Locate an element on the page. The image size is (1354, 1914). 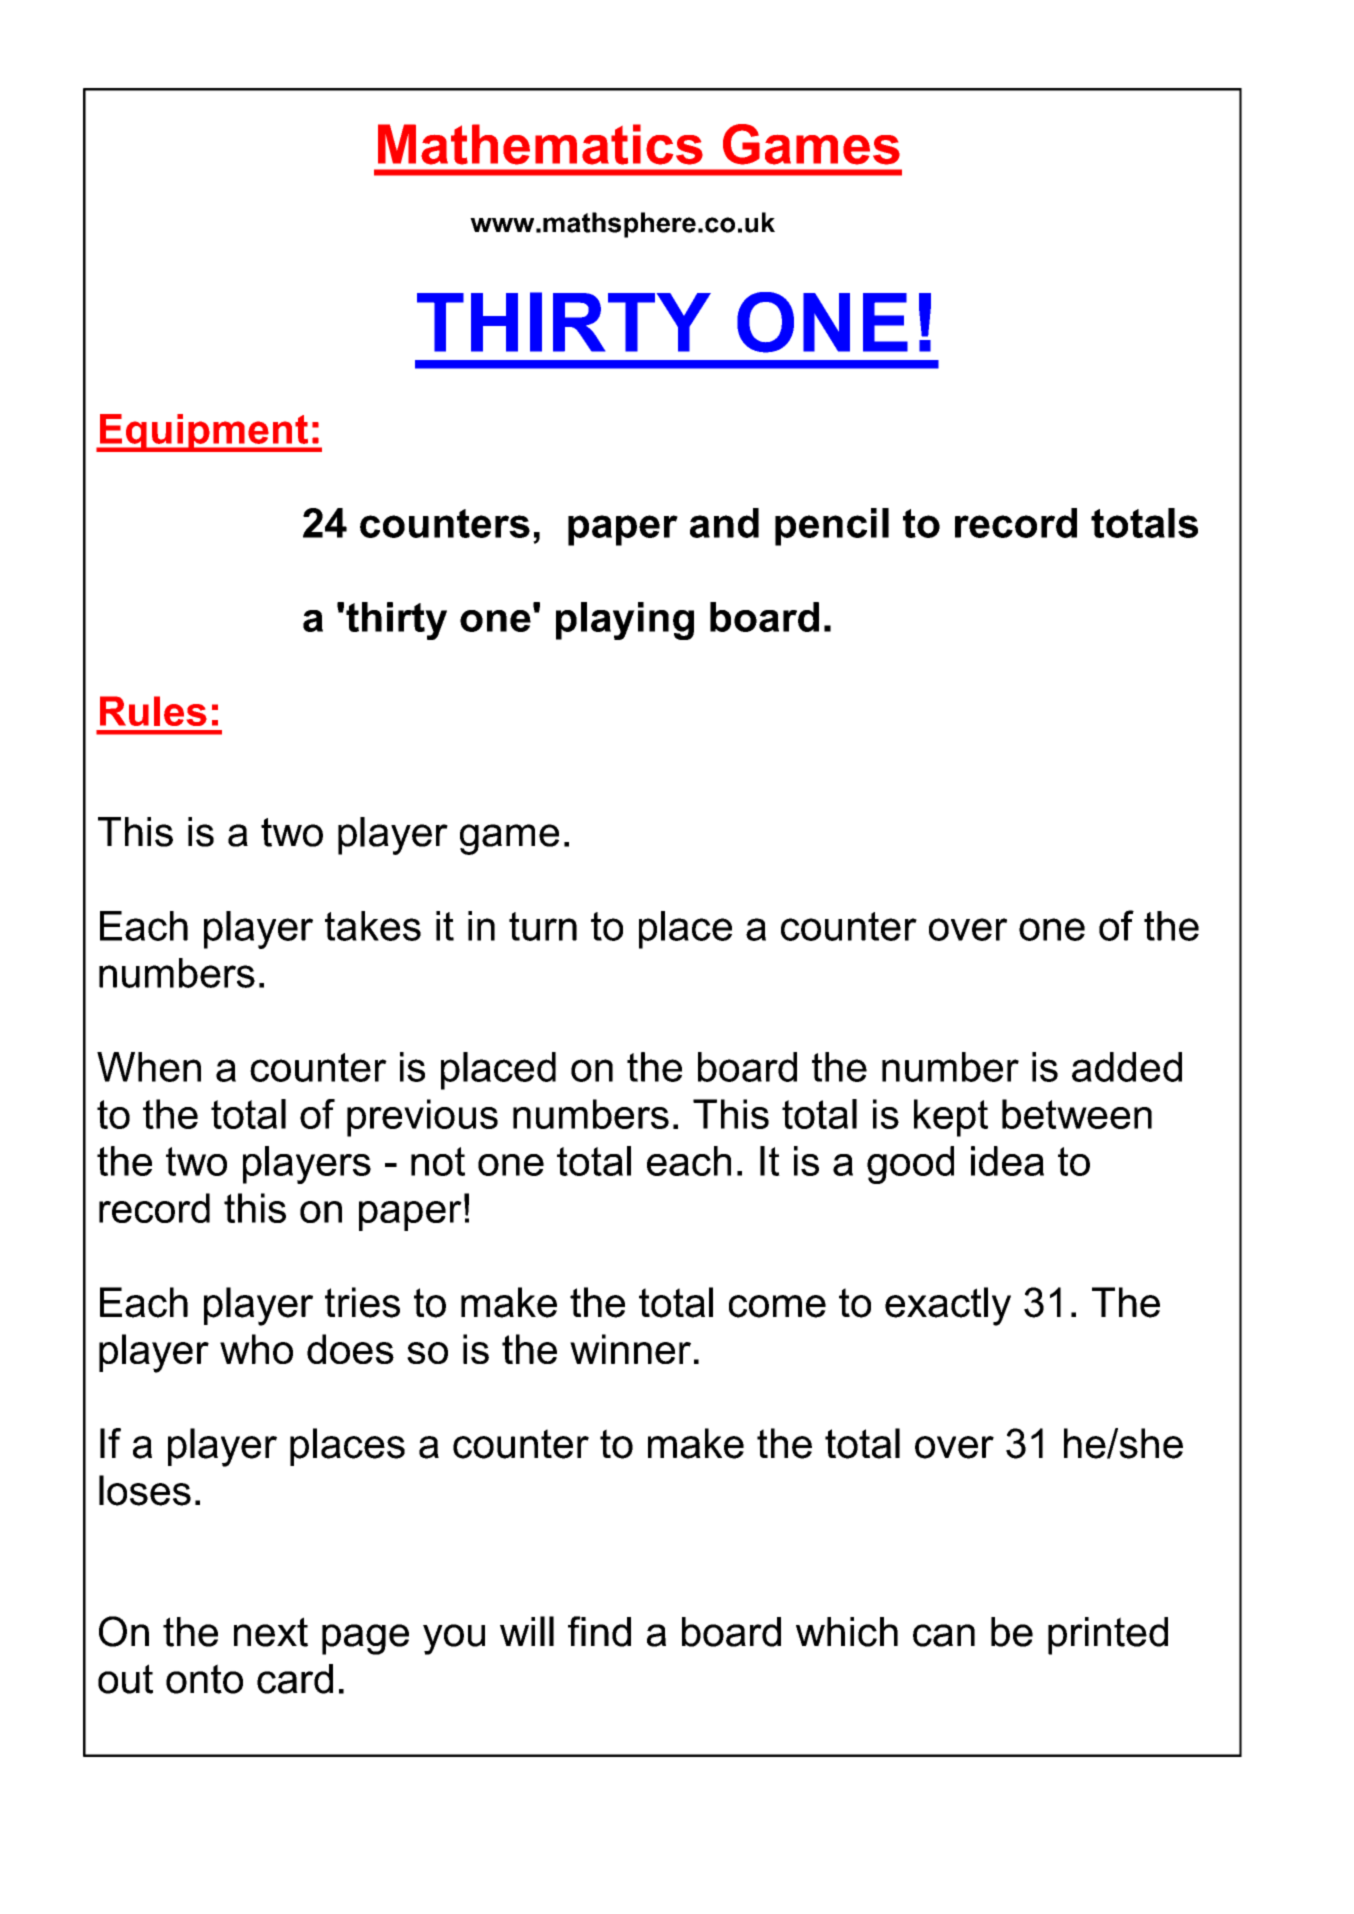
pencil is located at coordinates (832, 527).
